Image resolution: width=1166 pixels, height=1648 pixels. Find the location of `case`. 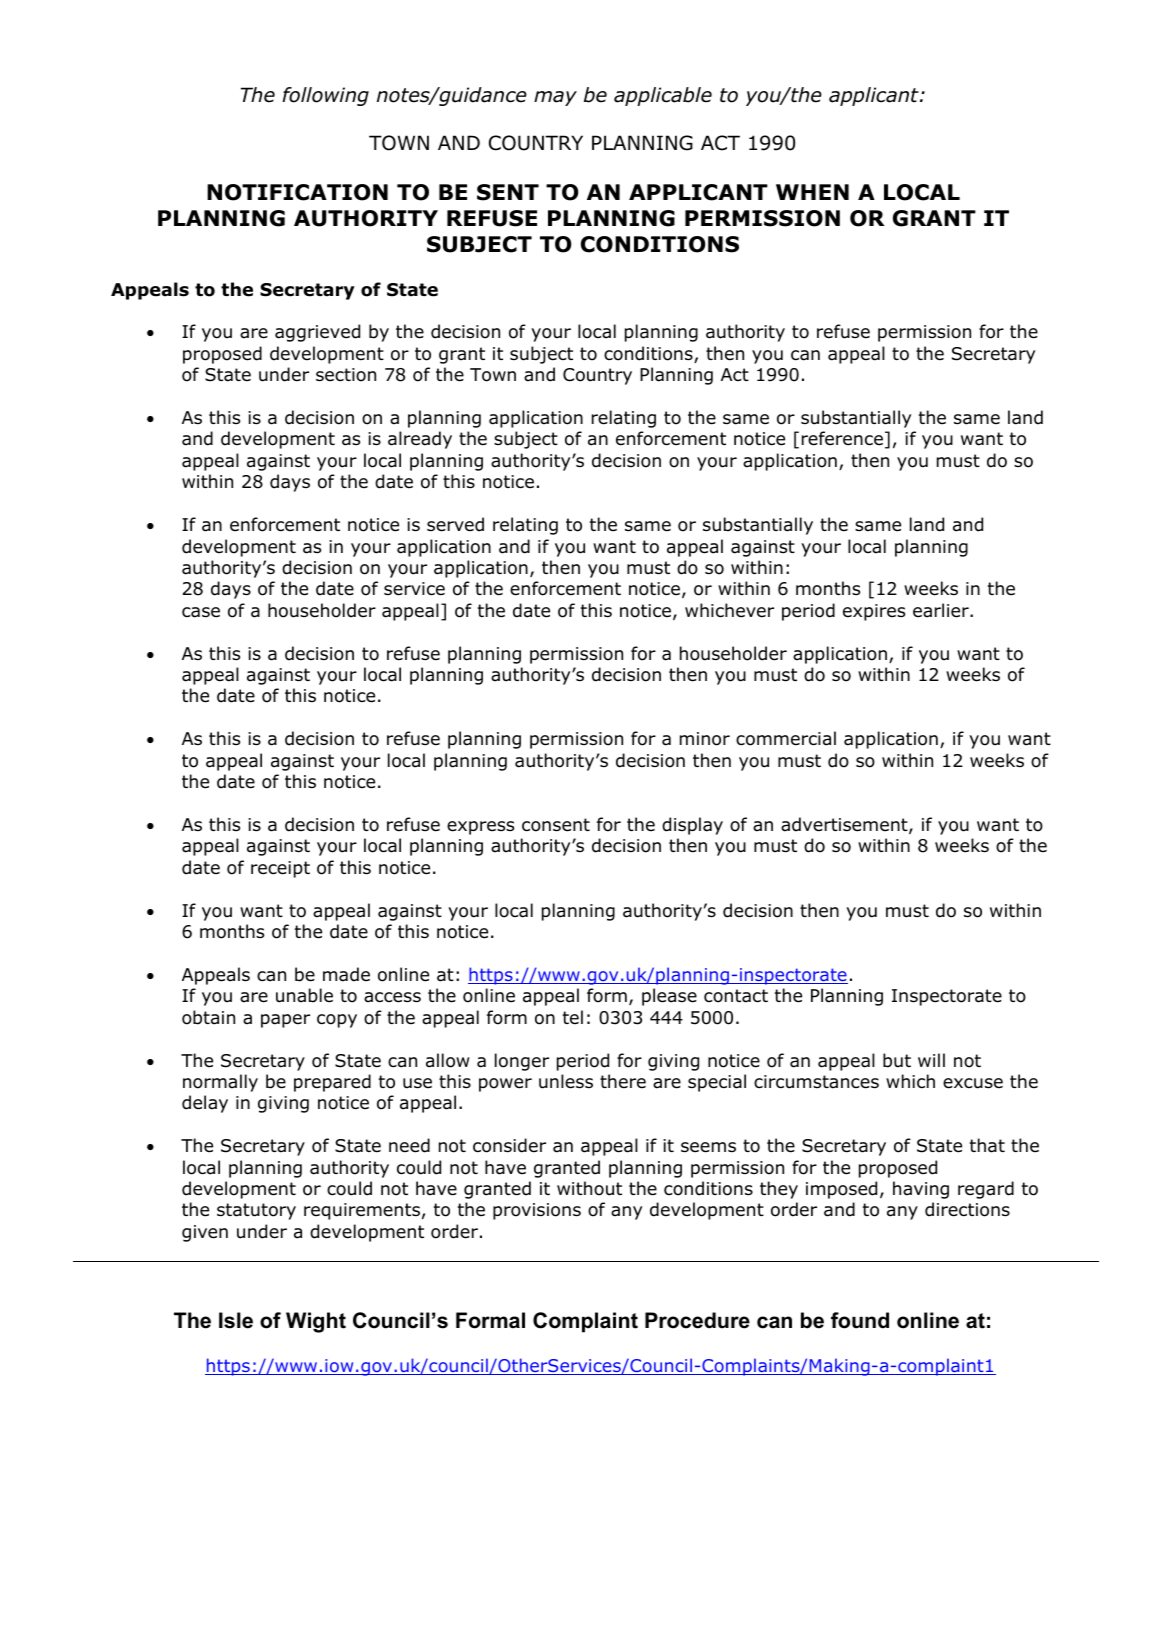

case is located at coordinates (201, 612).
